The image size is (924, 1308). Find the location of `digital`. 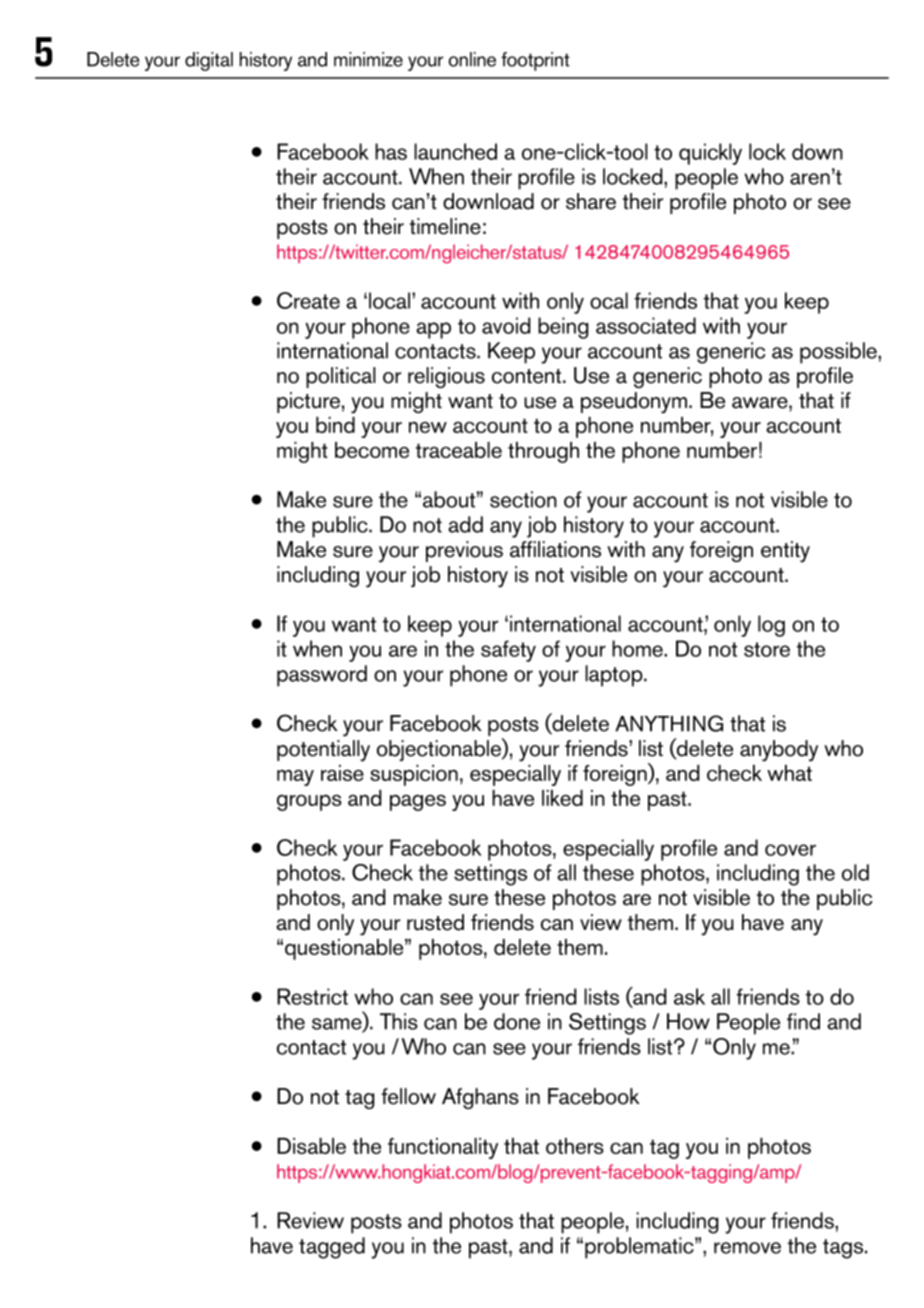

digital is located at coordinates (209, 61).
